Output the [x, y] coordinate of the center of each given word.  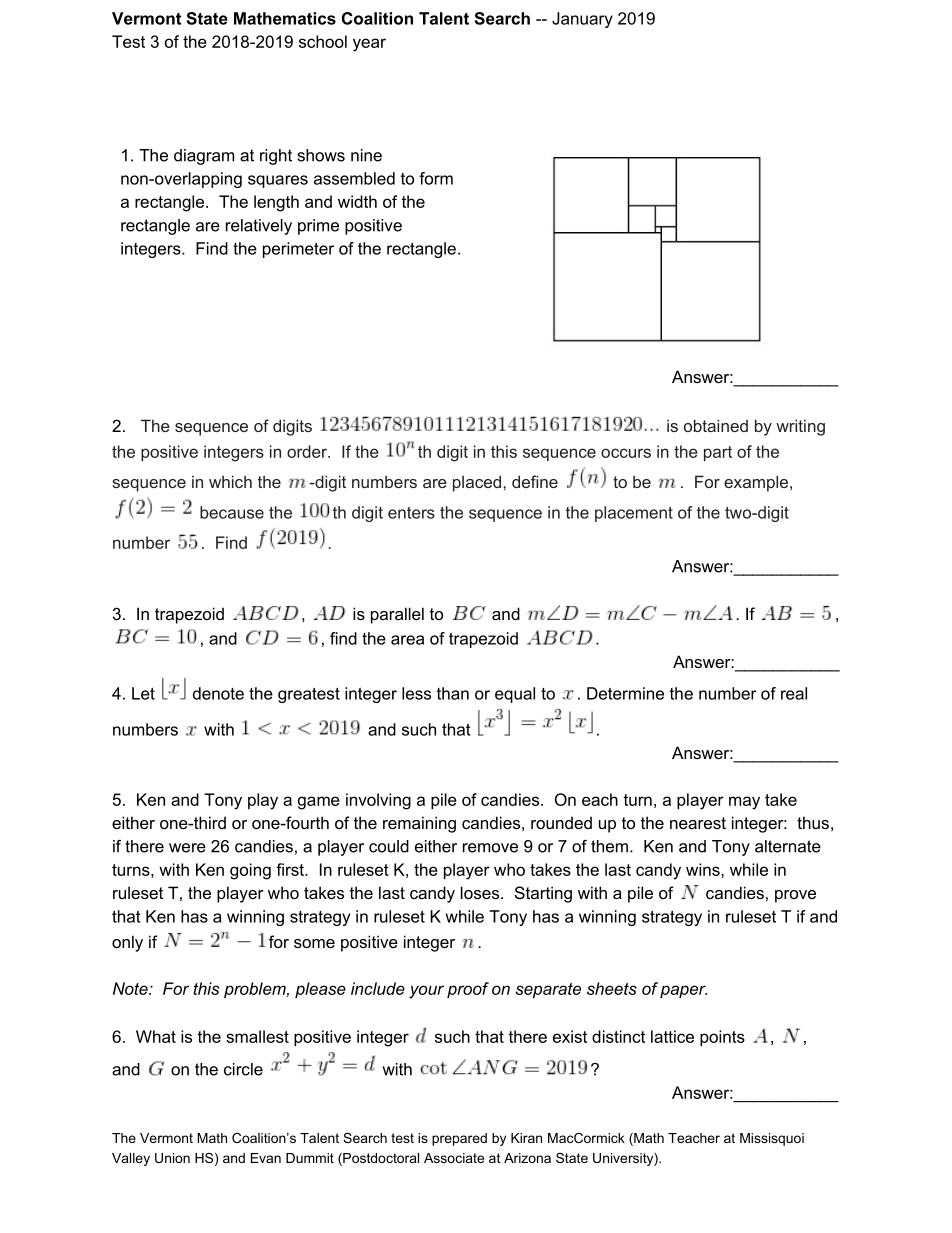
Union [172, 1158]
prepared [459, 1139]
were [187, 848]
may [744, 803]
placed [477, 483]
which [230, 481]
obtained [716, 425]
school [323, 41]
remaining [419, 824]
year [369, 45]
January [582, 20]
